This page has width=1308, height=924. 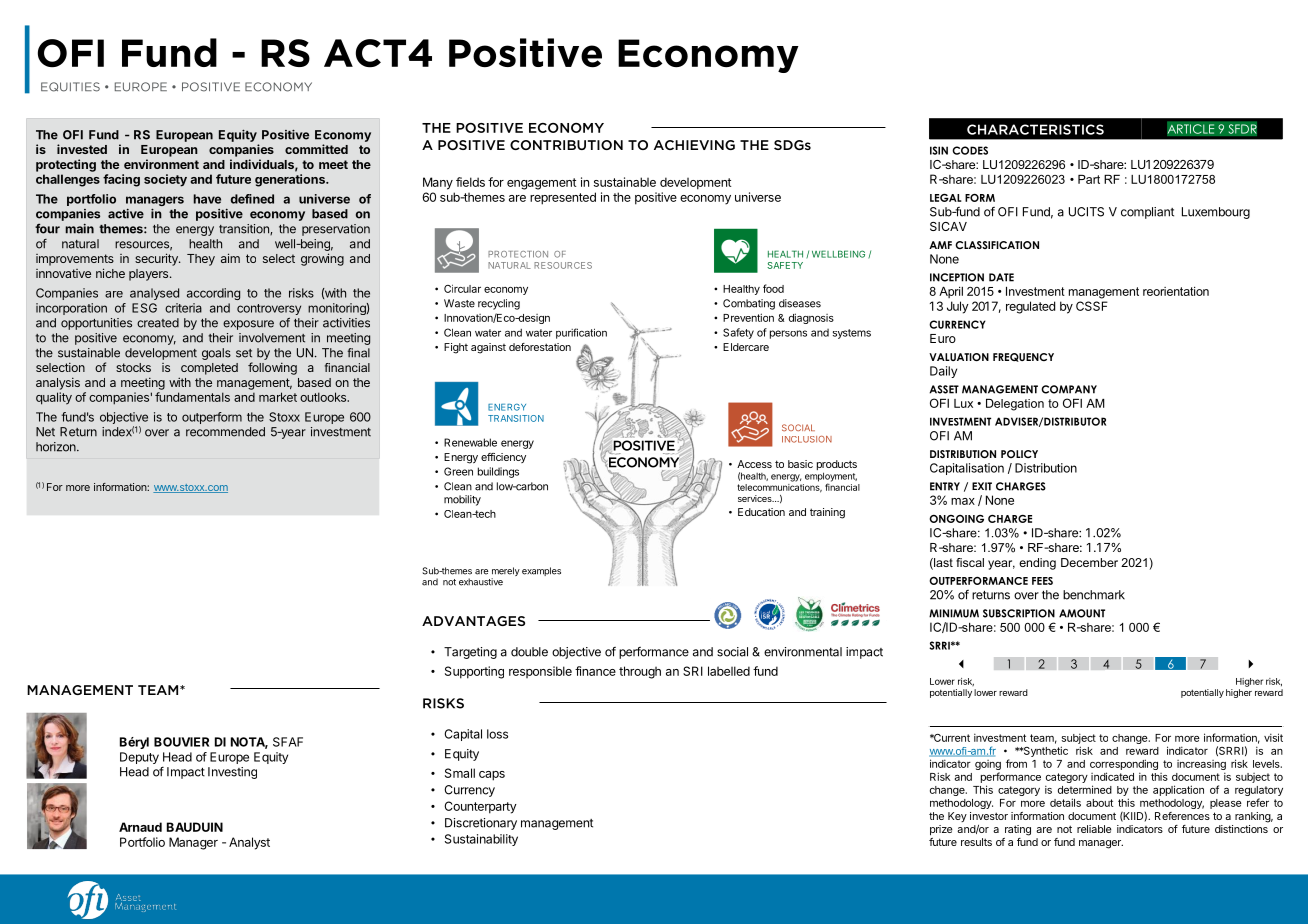 What do you see at coordinates (746, 347) in the page?
I see `Eldercare` at bounding box center [746, 347].
